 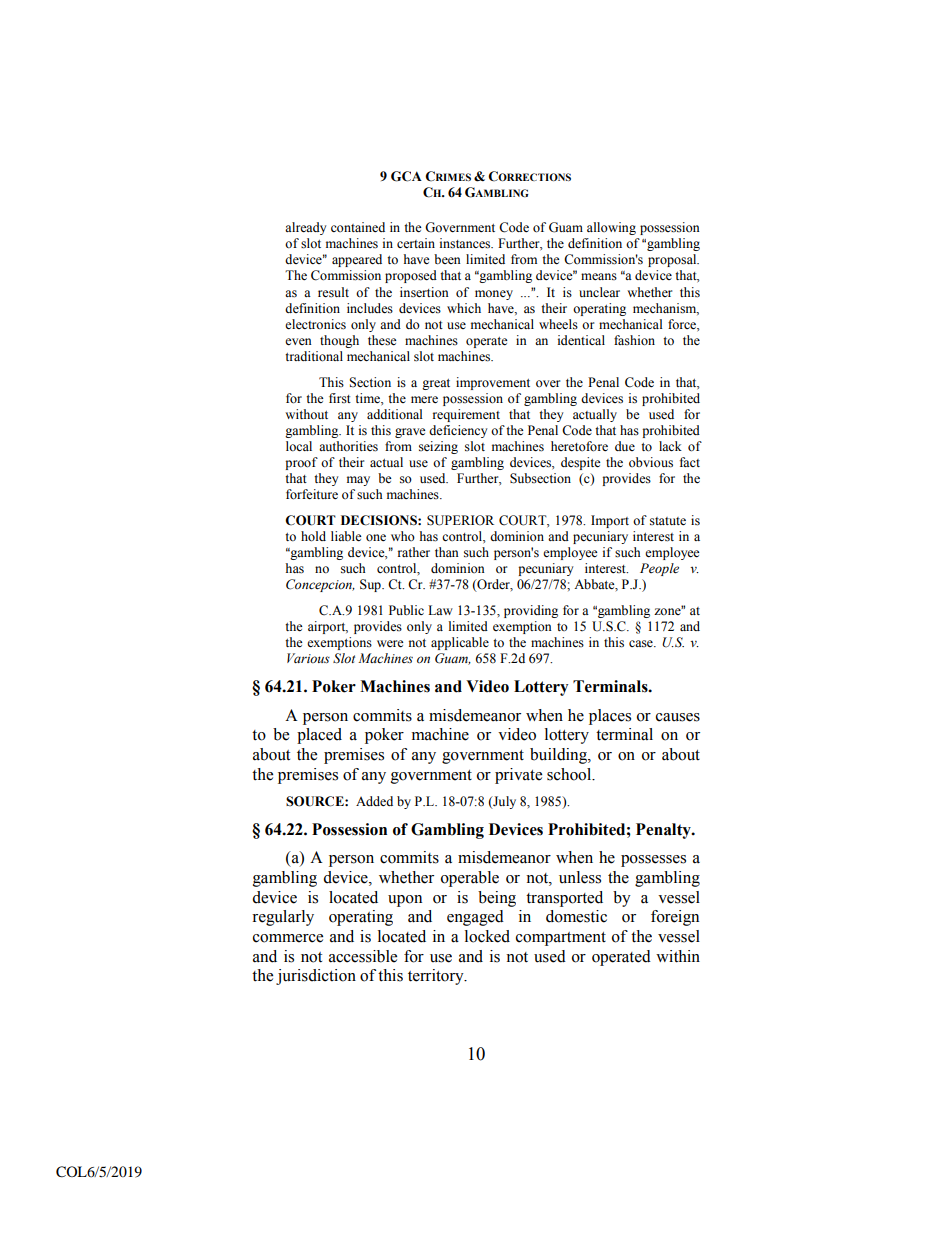 I want to click on jurisdiction, so click(x=316, y=977).
